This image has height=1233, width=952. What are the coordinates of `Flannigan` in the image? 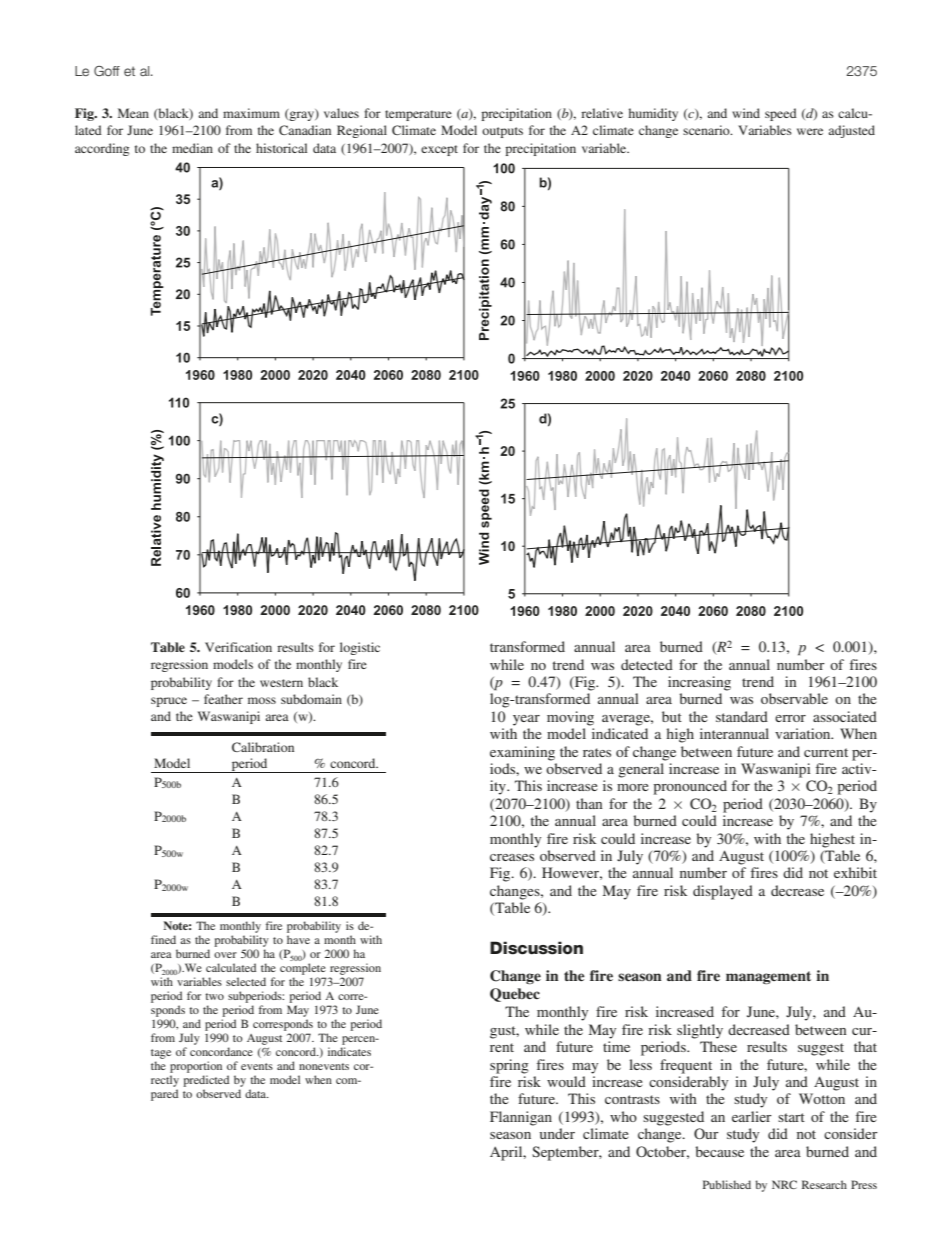 It's located at (521, 1118).
